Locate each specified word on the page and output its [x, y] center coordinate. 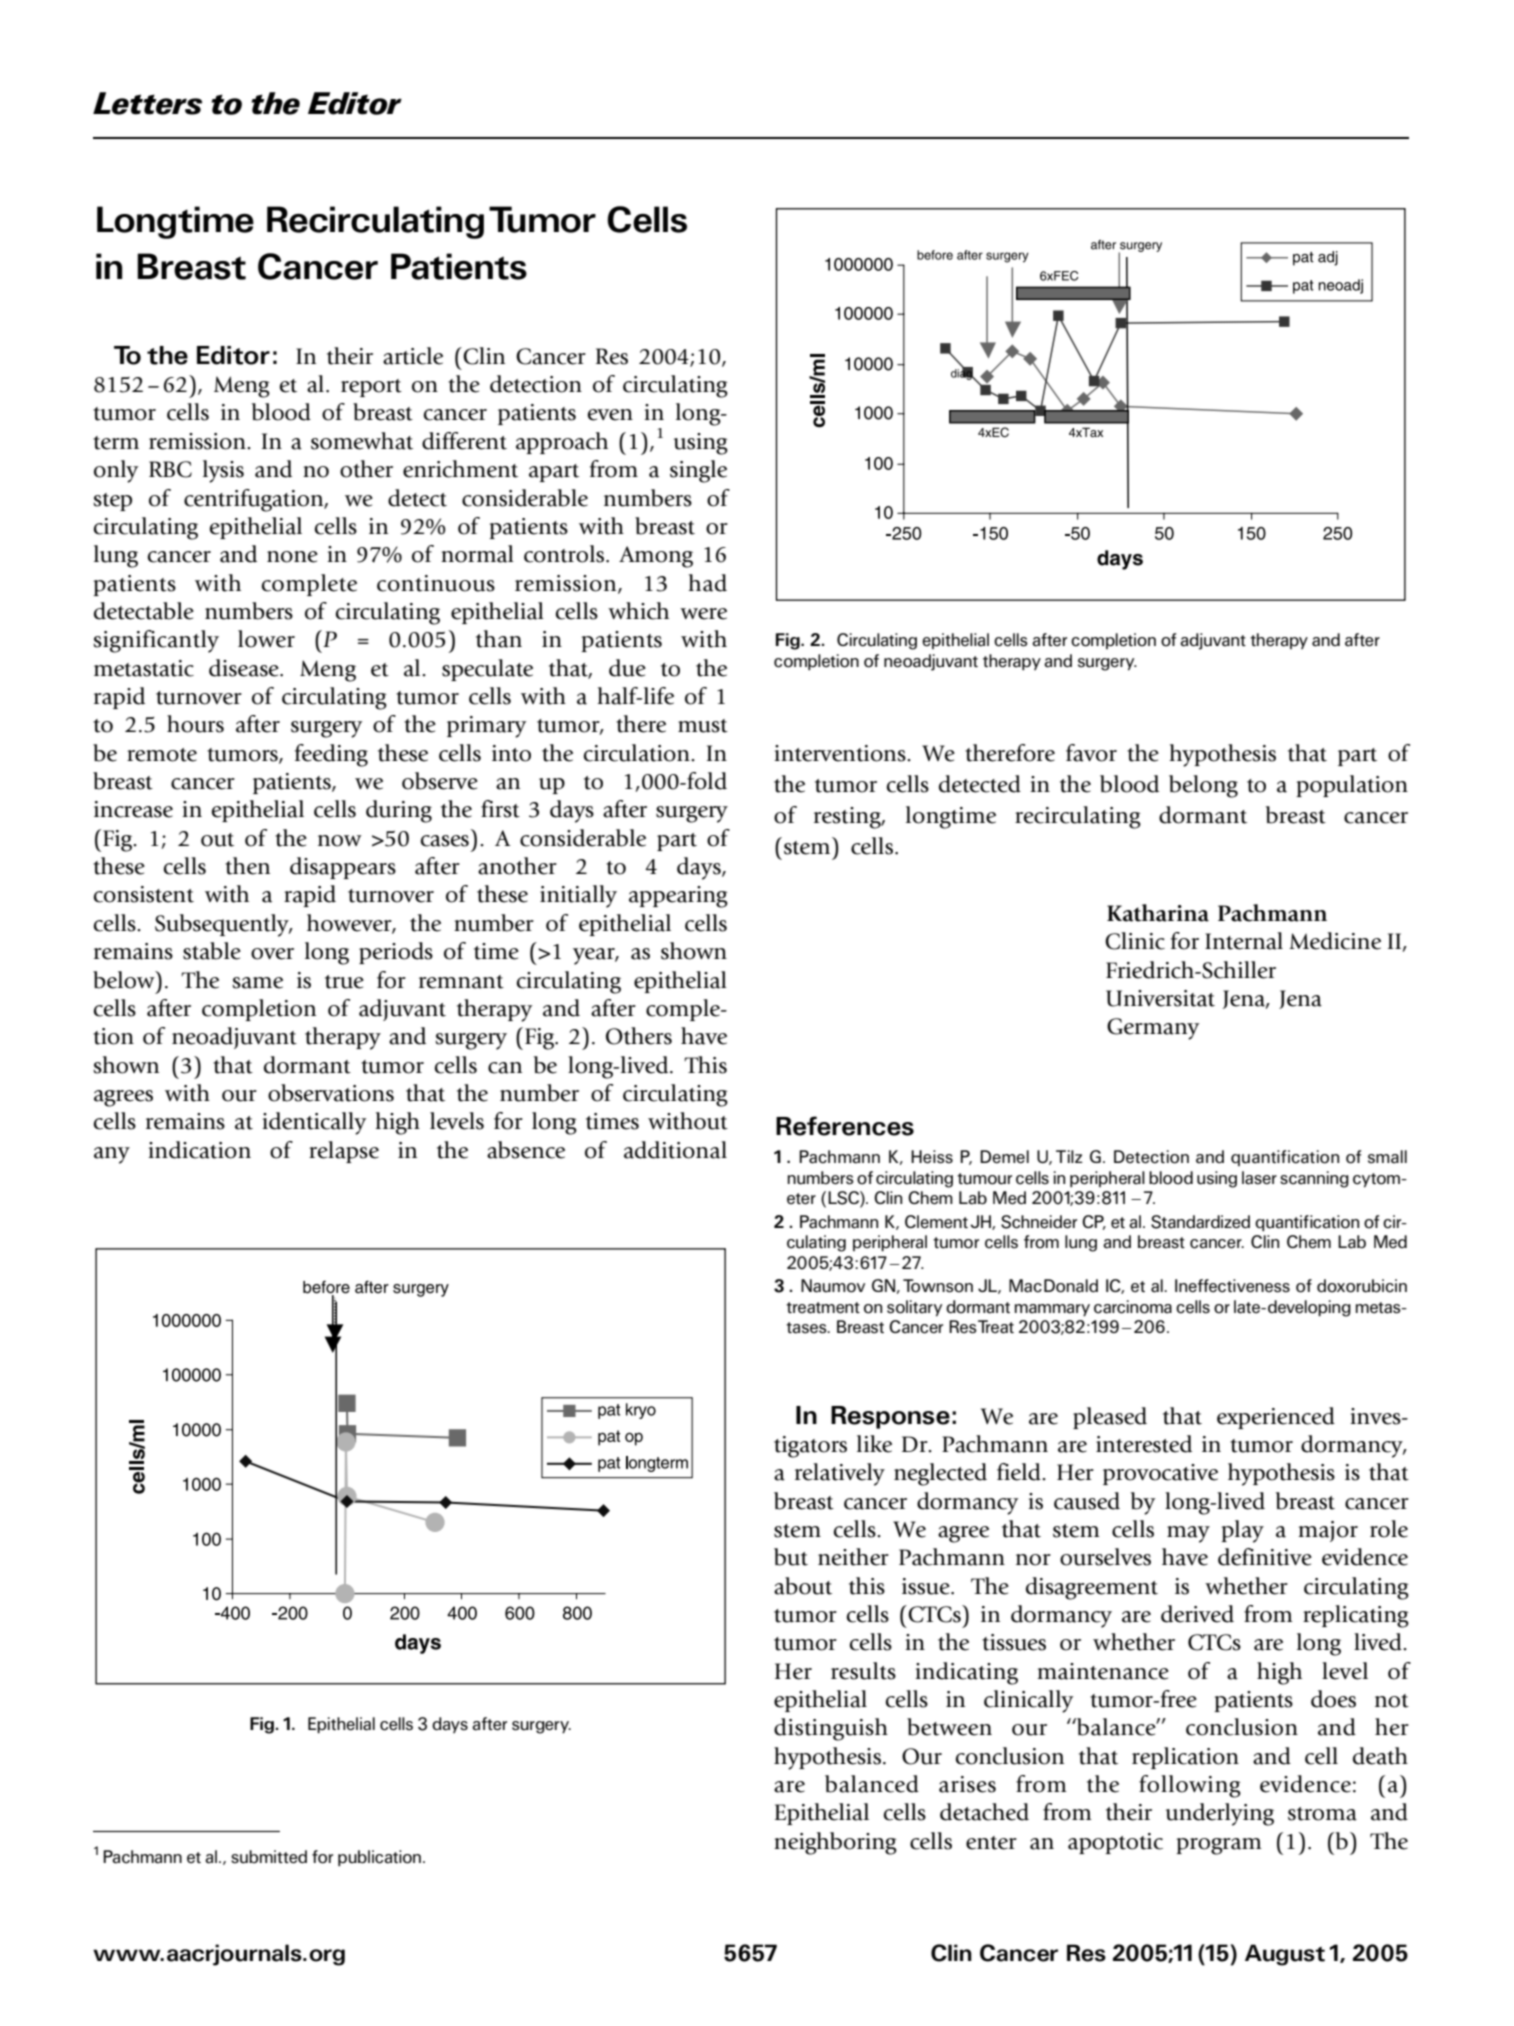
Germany [1153, 1029]
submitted [269, 1857]
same [257, 983]
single [698, 471]
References [845, 1126]
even [610, 415]
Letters [147, 103]
